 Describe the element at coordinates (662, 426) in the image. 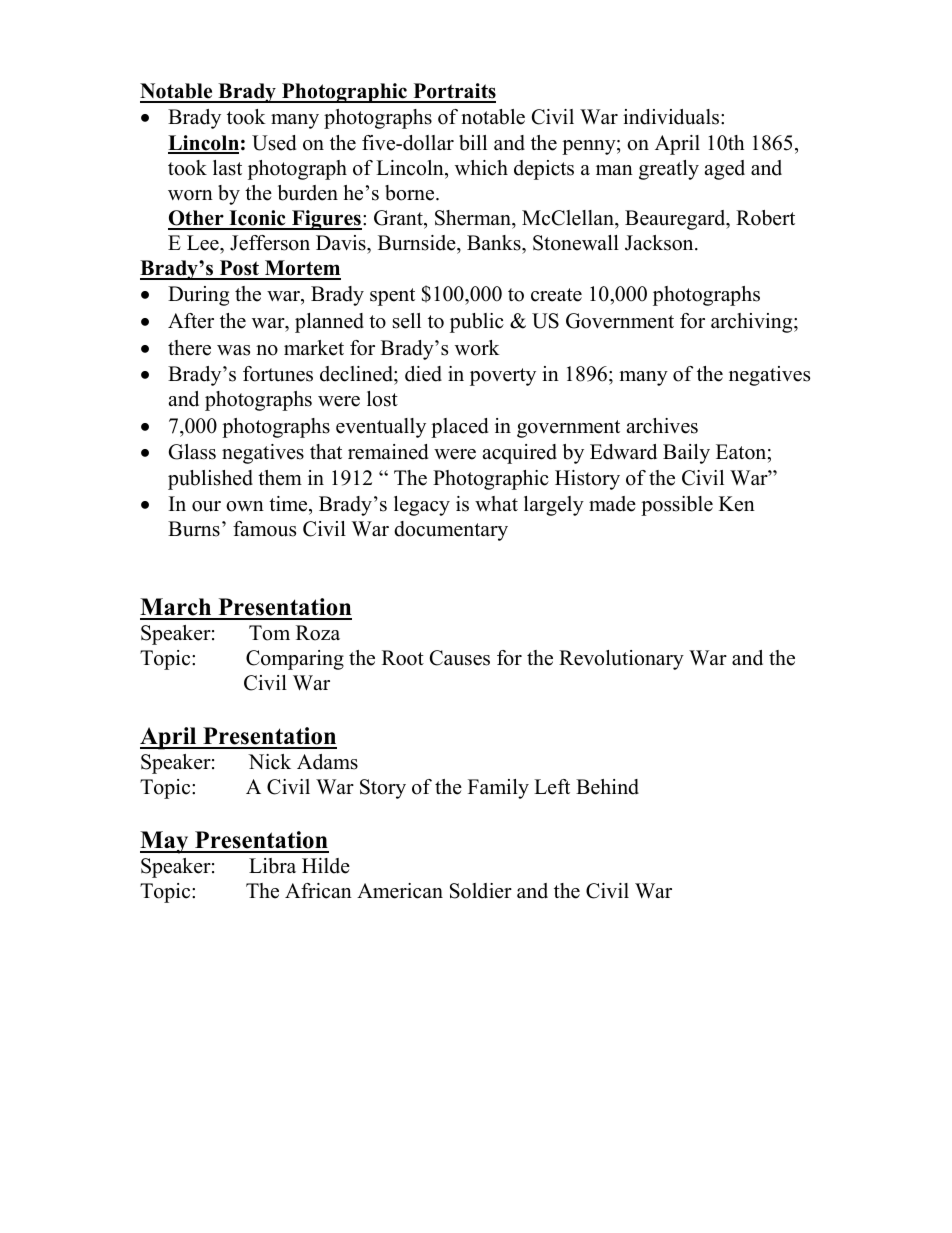

I see `archives` at that location.
